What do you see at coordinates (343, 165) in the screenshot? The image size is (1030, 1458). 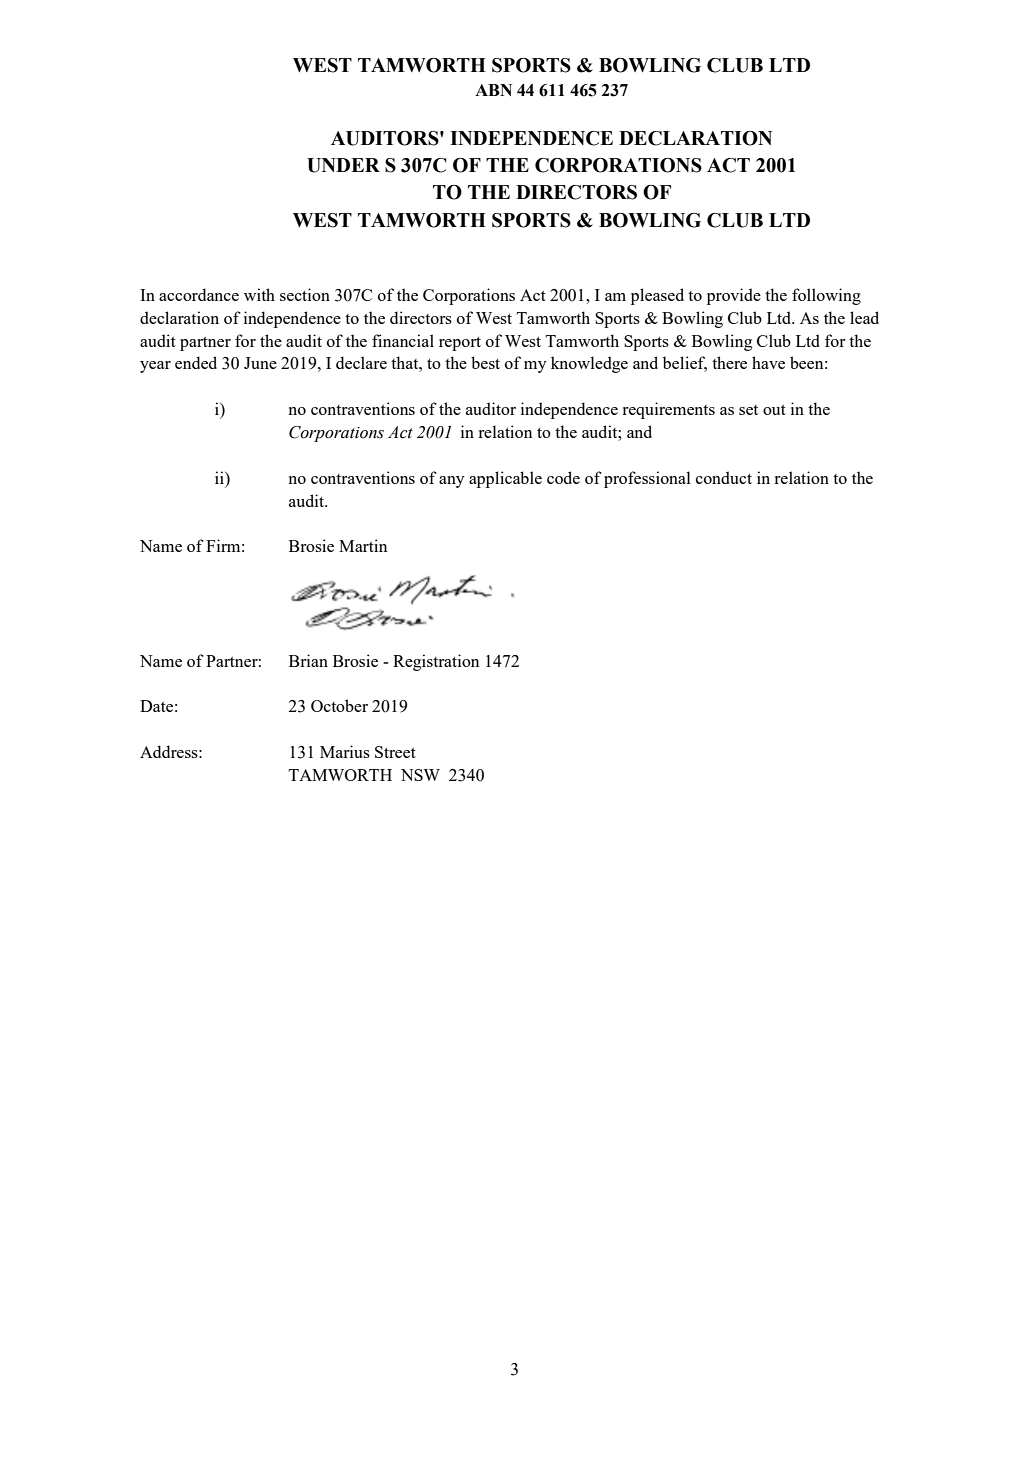 I see `UNDER` at bounding box center [343, 165].
